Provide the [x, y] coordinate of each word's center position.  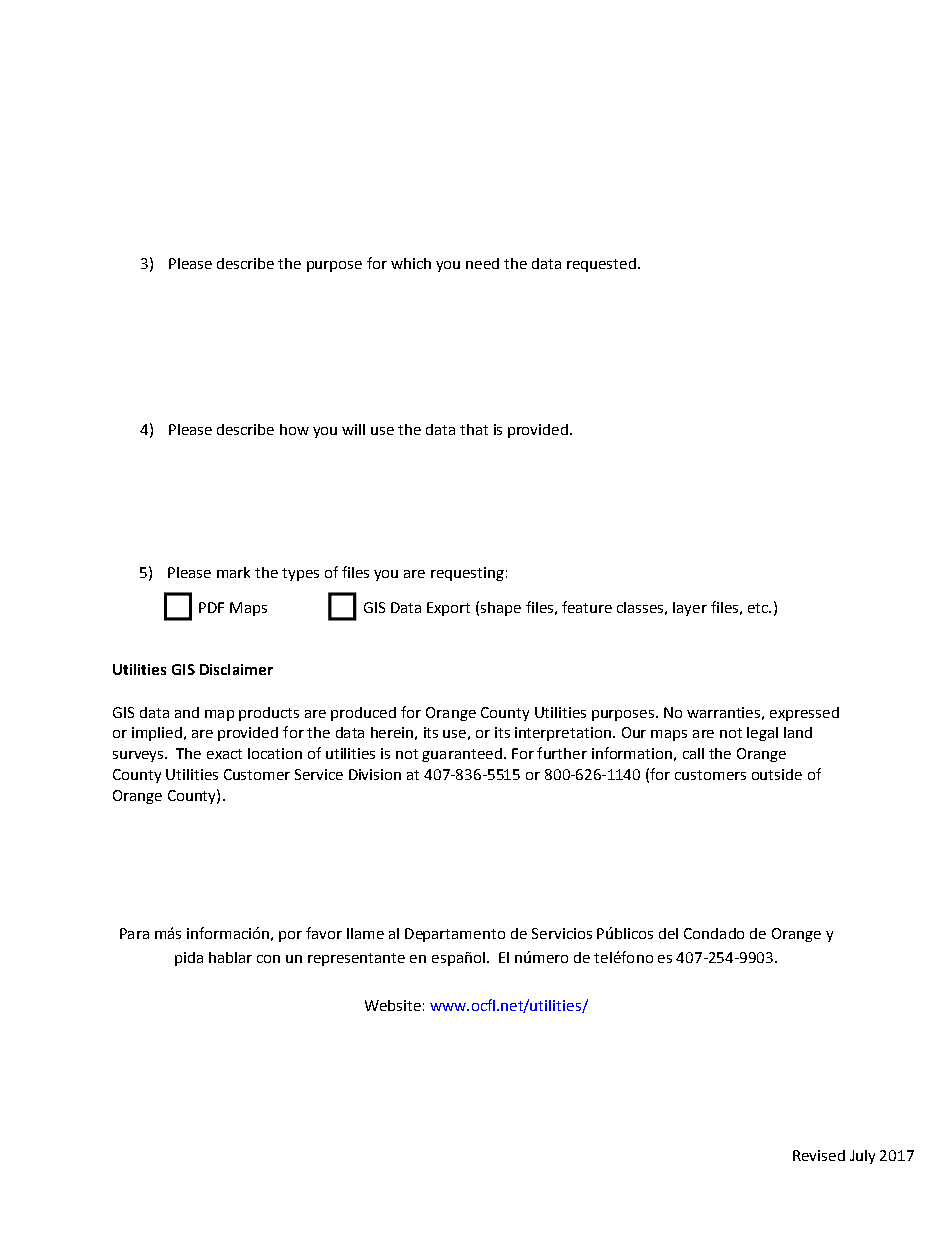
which [411, 263]
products [269, 714]
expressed [804, 714]
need [482, 263]
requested [601, 265]
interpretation [564, 734]
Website [393, 1005]
